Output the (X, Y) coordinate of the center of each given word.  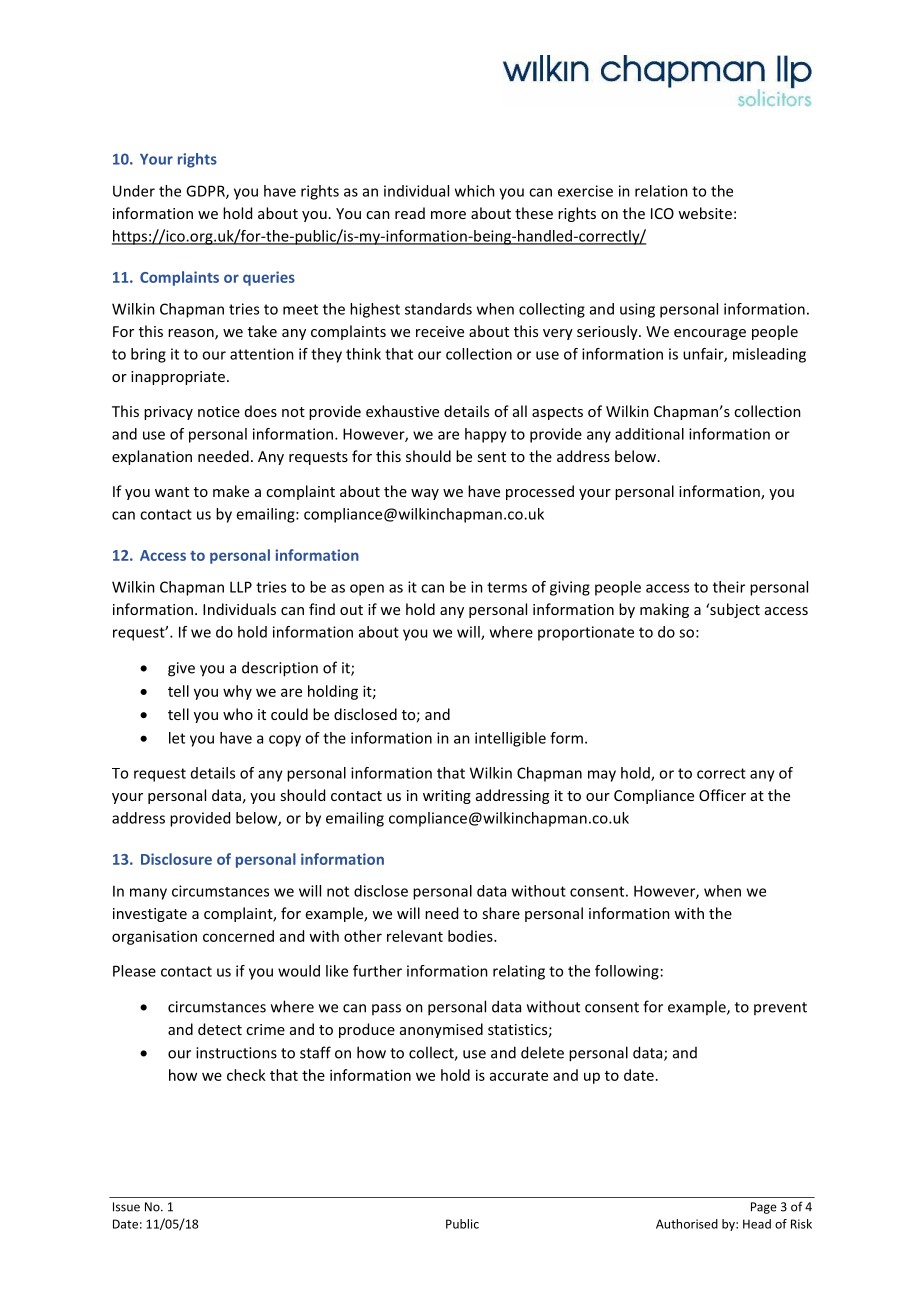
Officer (722, 795)
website (705, 213)
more (448, 215)
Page (764, 1208)
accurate (519, 1076)
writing (447, 797)
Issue (126, 1207)
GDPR (206, 192)
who (238, 714)
